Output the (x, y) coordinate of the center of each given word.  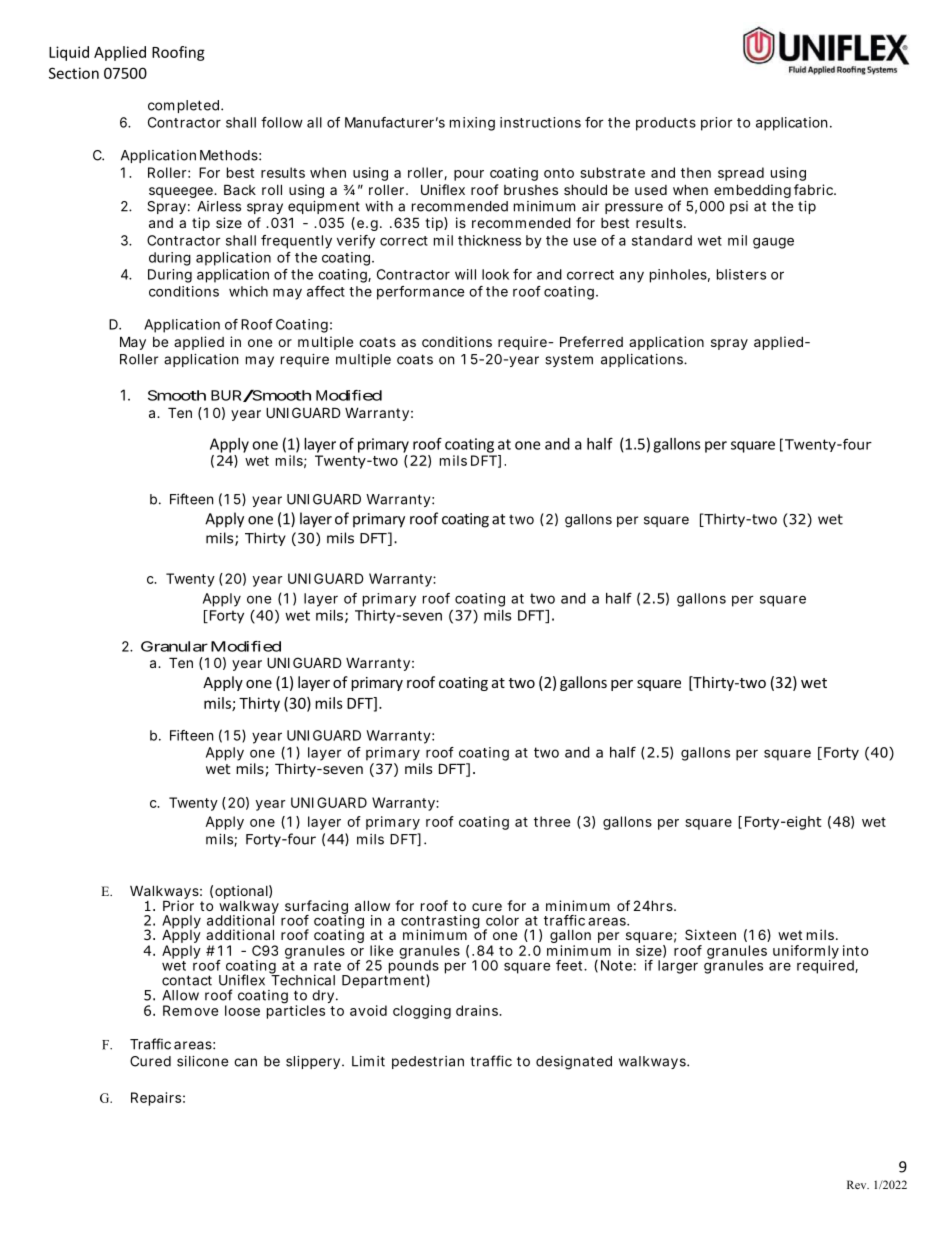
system (569, 360)
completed (183, 106)
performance (421, 293)
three (552, 821)
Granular (174, 646)
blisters (741, 274)
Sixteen (710, 934)
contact (187, 980)
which (248, 291)
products (666, 124)
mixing (472, 124)
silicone (202, 1061)
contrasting (440, 923)
